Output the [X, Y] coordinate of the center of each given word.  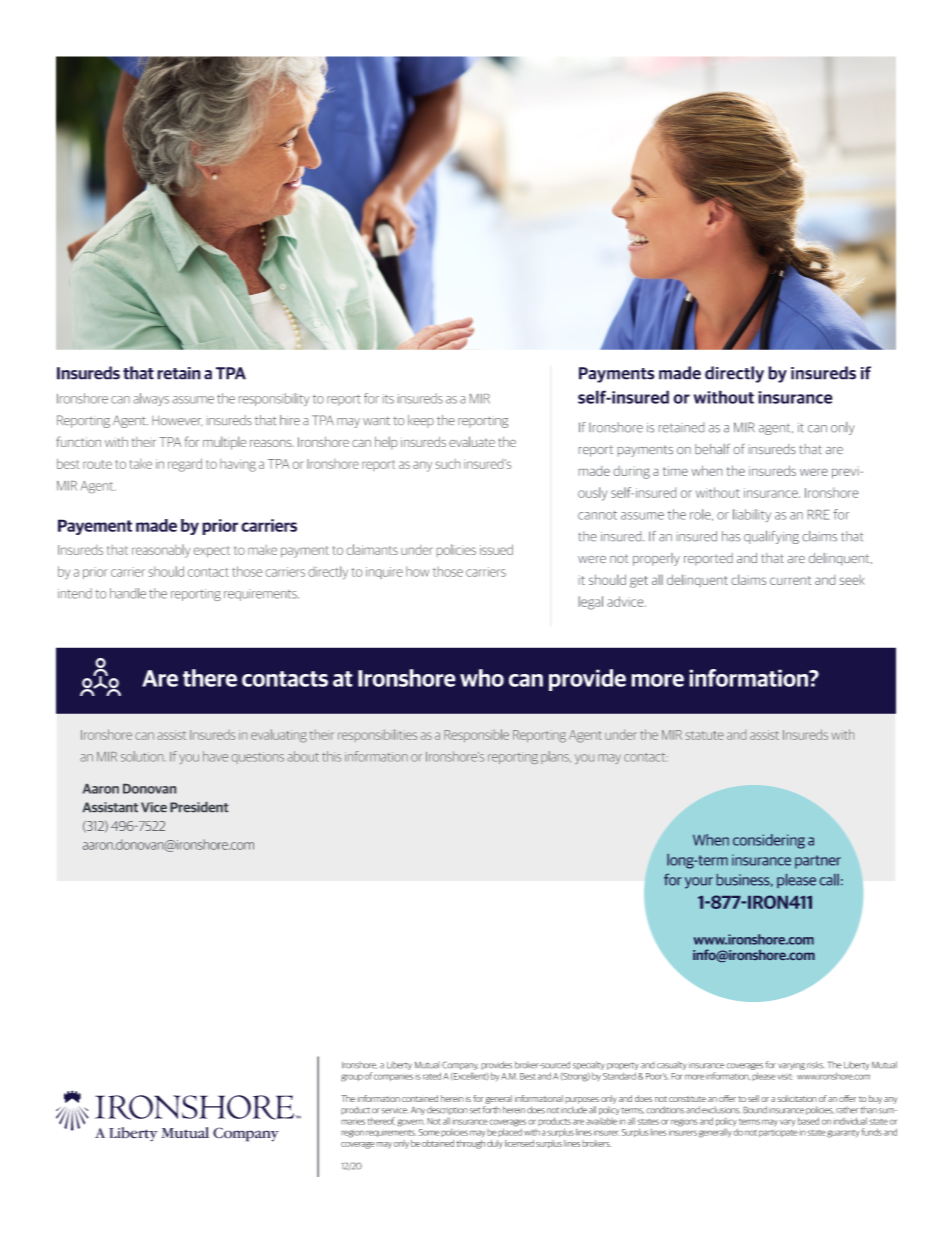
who [482, 678]
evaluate [472, 441]
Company [460, 1067]
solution [143, 756]
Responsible [476, 735]
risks [816, 1065]
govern [411, 1123]
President [199, 807]
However [177, 421]
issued [496, 549]
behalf [712, 449]
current [790, 580]
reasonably [161, 551]
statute [705, 735]
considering [769, 841]
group [352, 1078]
